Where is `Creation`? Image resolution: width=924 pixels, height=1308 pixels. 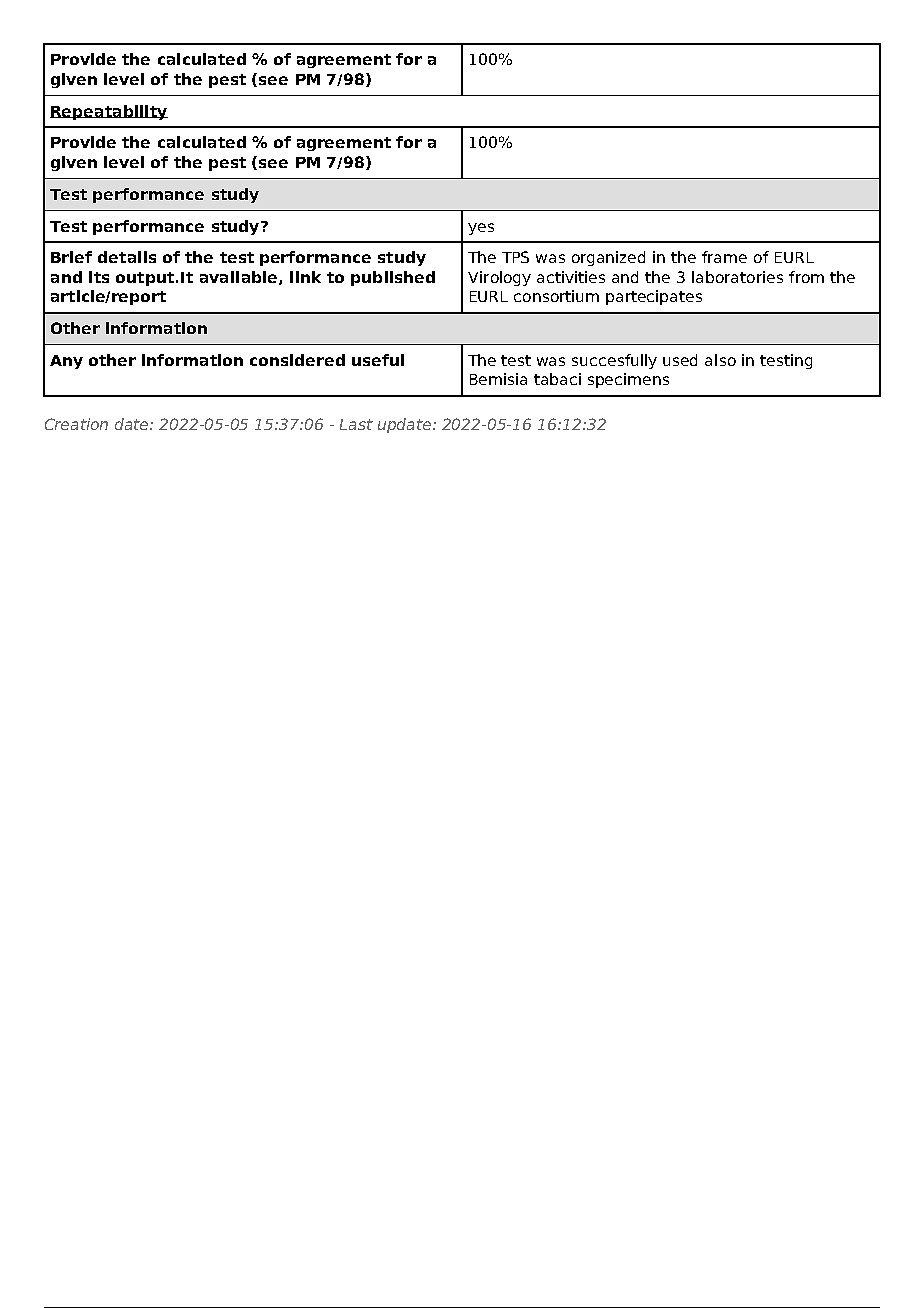 Creation is located at coordinates (76, 424).
